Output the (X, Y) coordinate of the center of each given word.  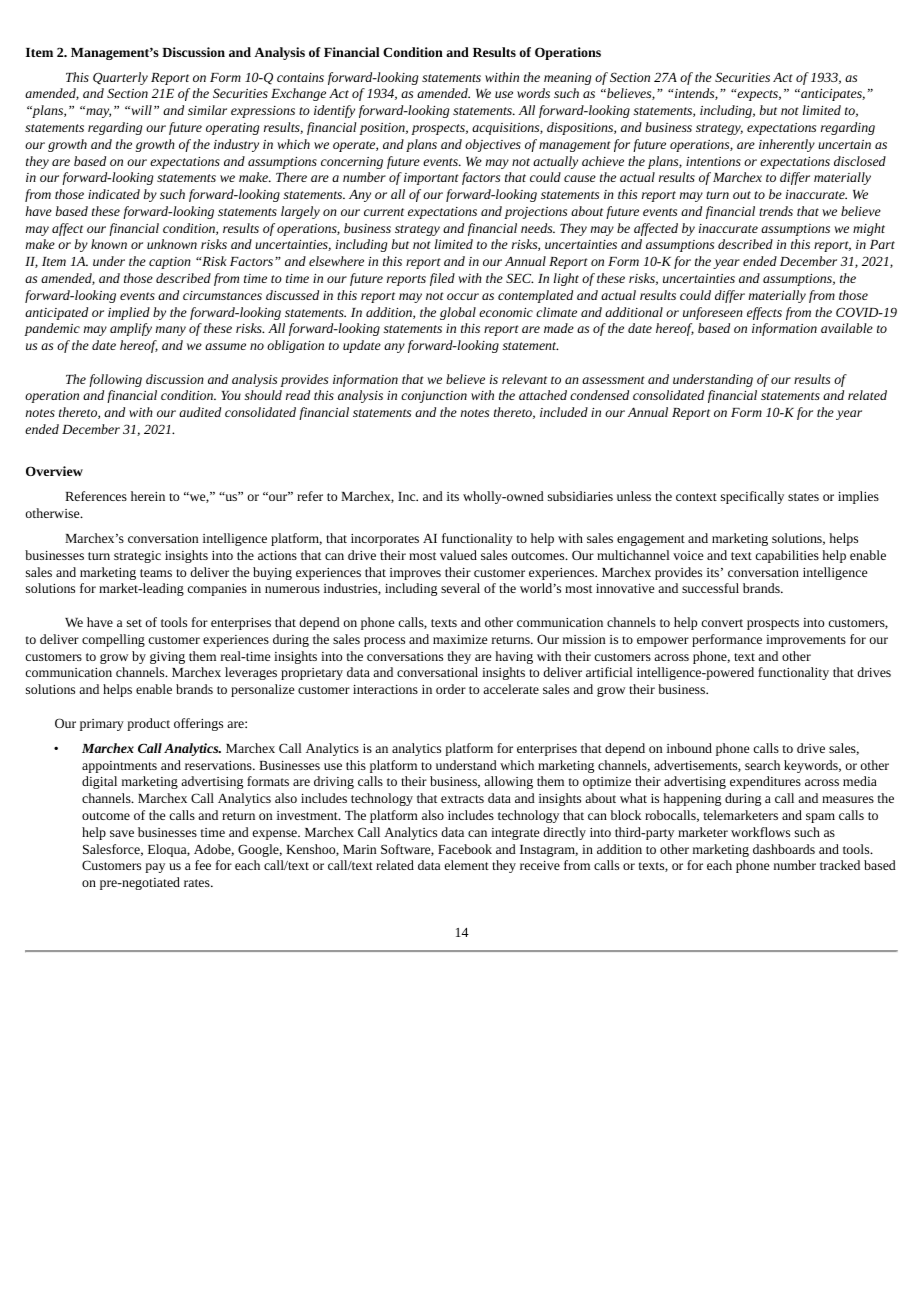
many (171, 331)
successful (710, 588)
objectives (493, 145)
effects (764, 313)
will (140, 110)
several (460, 588)
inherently (787, 145)
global (458, 313)
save (122, 833)
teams (156, 573)
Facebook (465, 849)
